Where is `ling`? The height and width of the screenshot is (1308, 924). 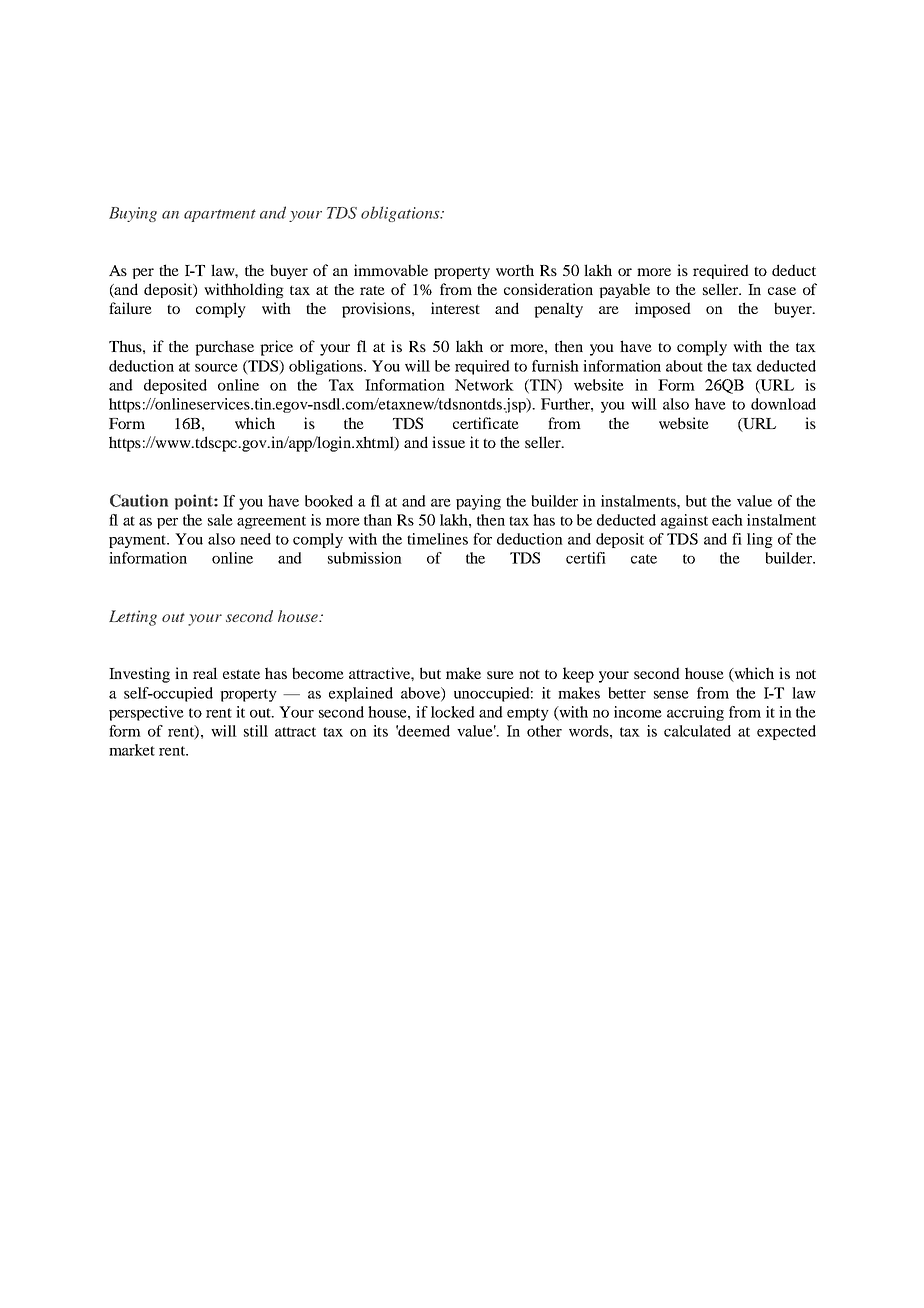
ling is located at coordinates (760, 540).
